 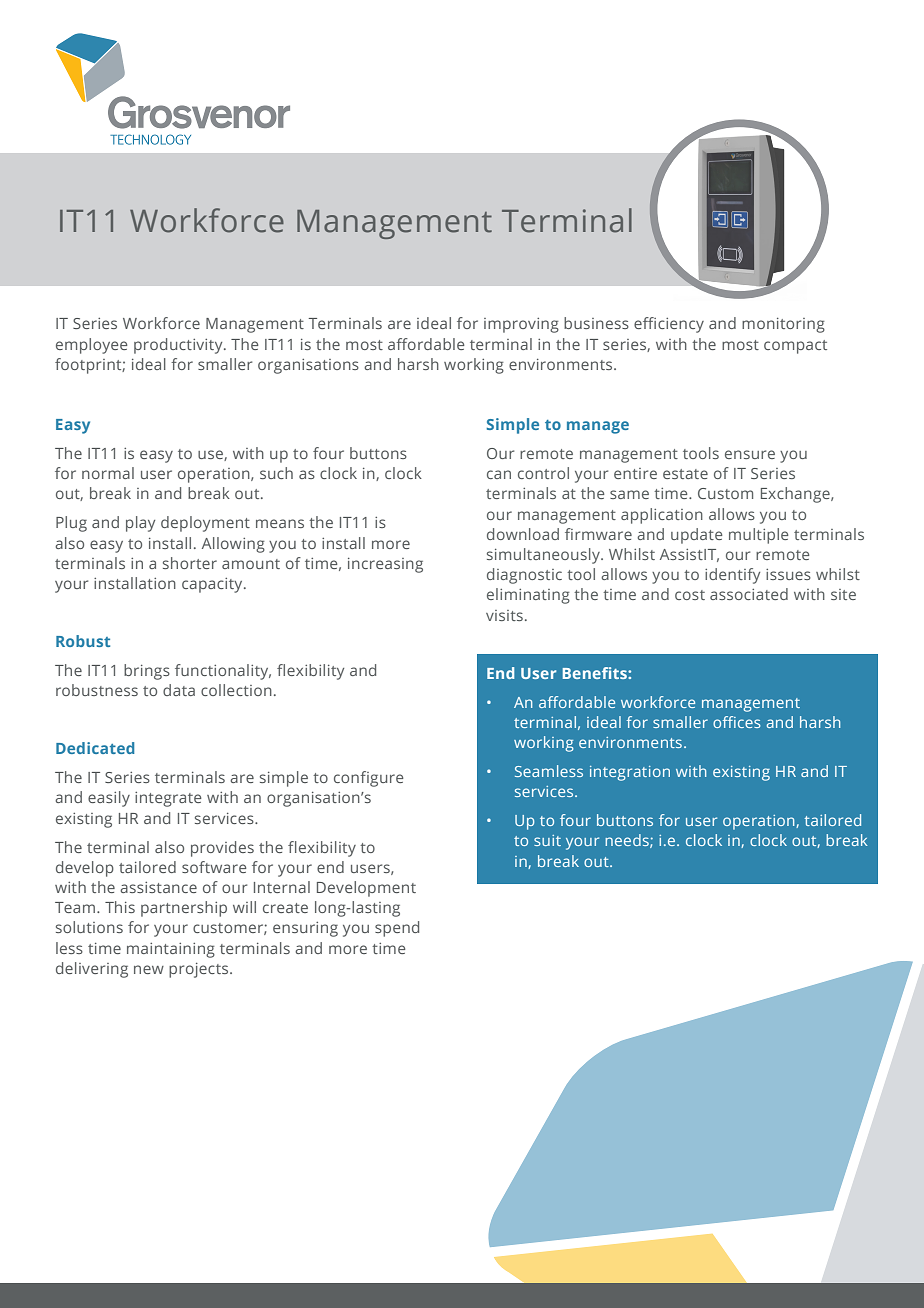 What do you see at coordinates (95, 748) in the screenshot?
I see `Dedicated` at bounding box center [95, 748].
